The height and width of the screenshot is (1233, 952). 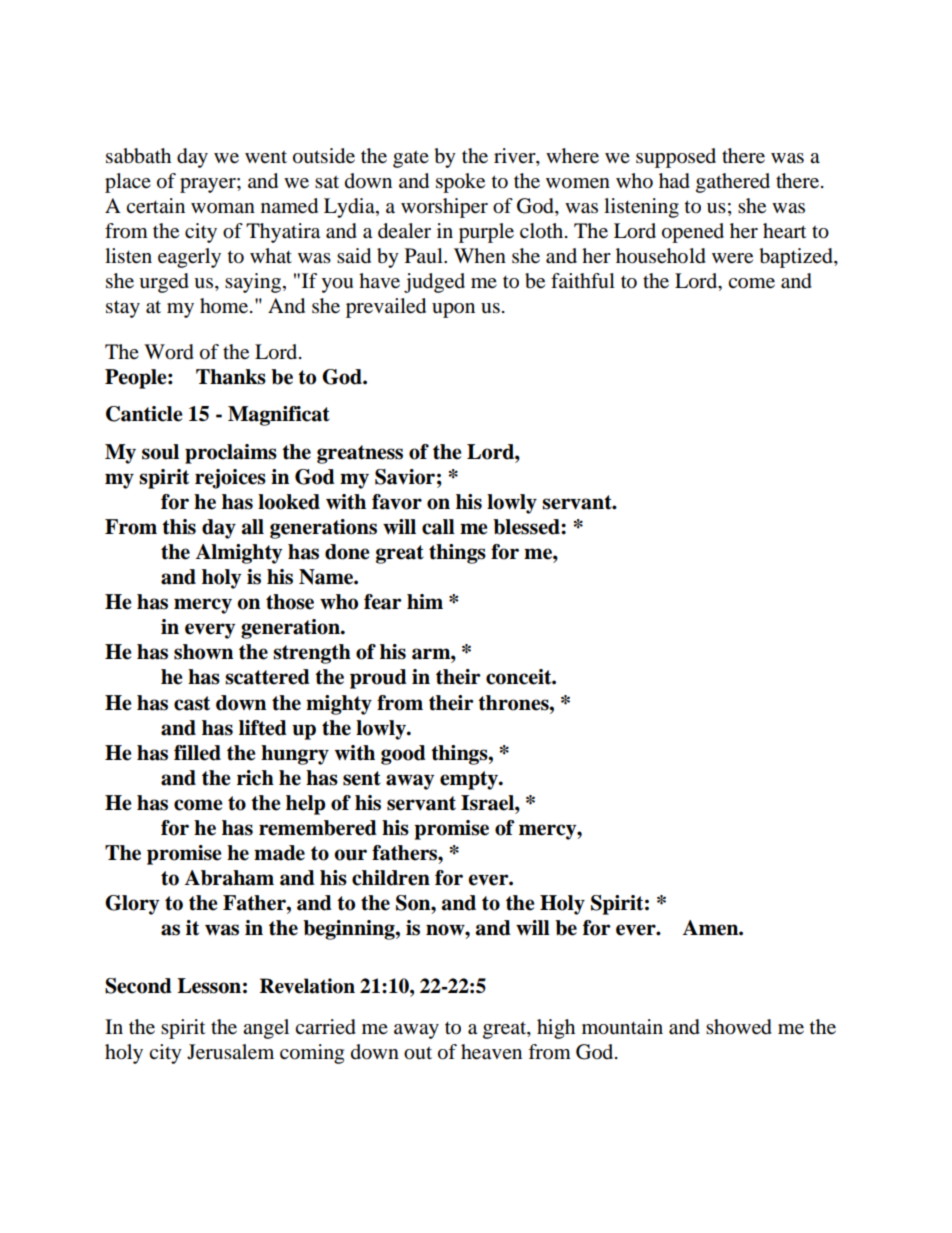 What do you see at coordinates (527, 527) in the screenshot?
I see `blessed` at bounding box center [527, 527].
